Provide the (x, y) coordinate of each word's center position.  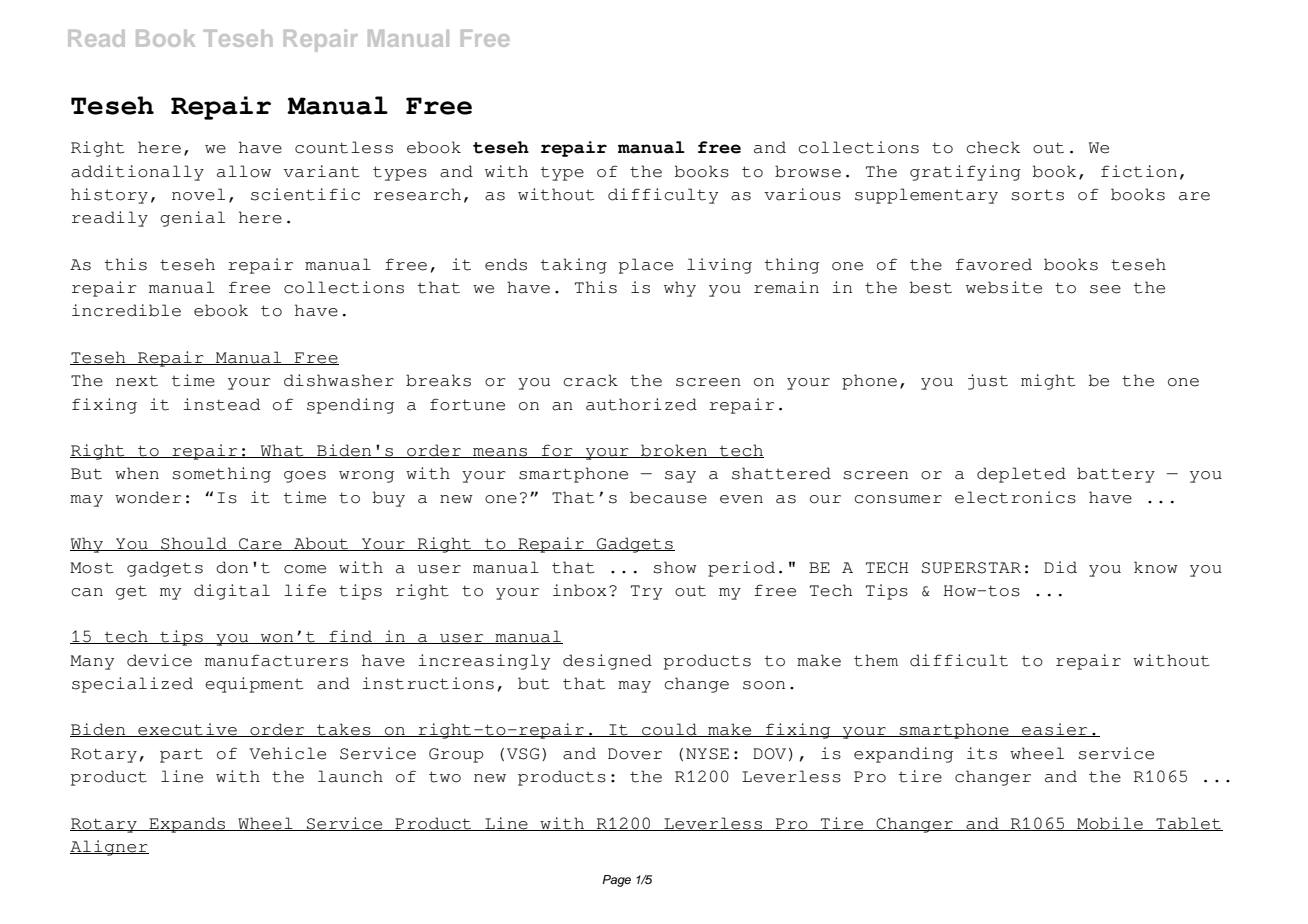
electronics (1015, 497)
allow (244, 171)
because (668, 497)
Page (616, 881)
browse (808, 171)
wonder (148, 497)
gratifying (965, 173)
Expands (187, 825)
